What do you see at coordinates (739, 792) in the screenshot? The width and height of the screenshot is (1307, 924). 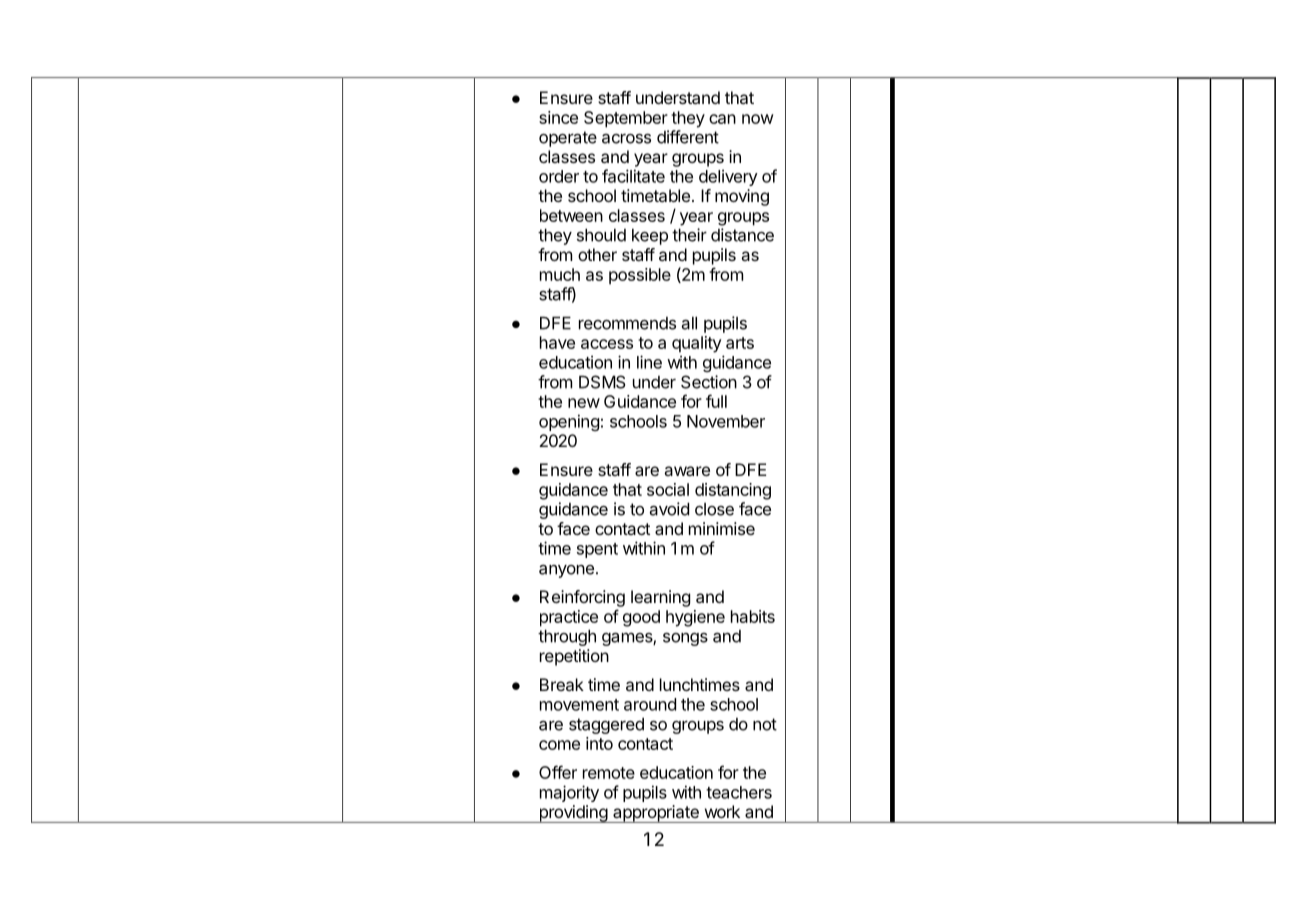 I see `teachers` at bounding box center [739, 792].
